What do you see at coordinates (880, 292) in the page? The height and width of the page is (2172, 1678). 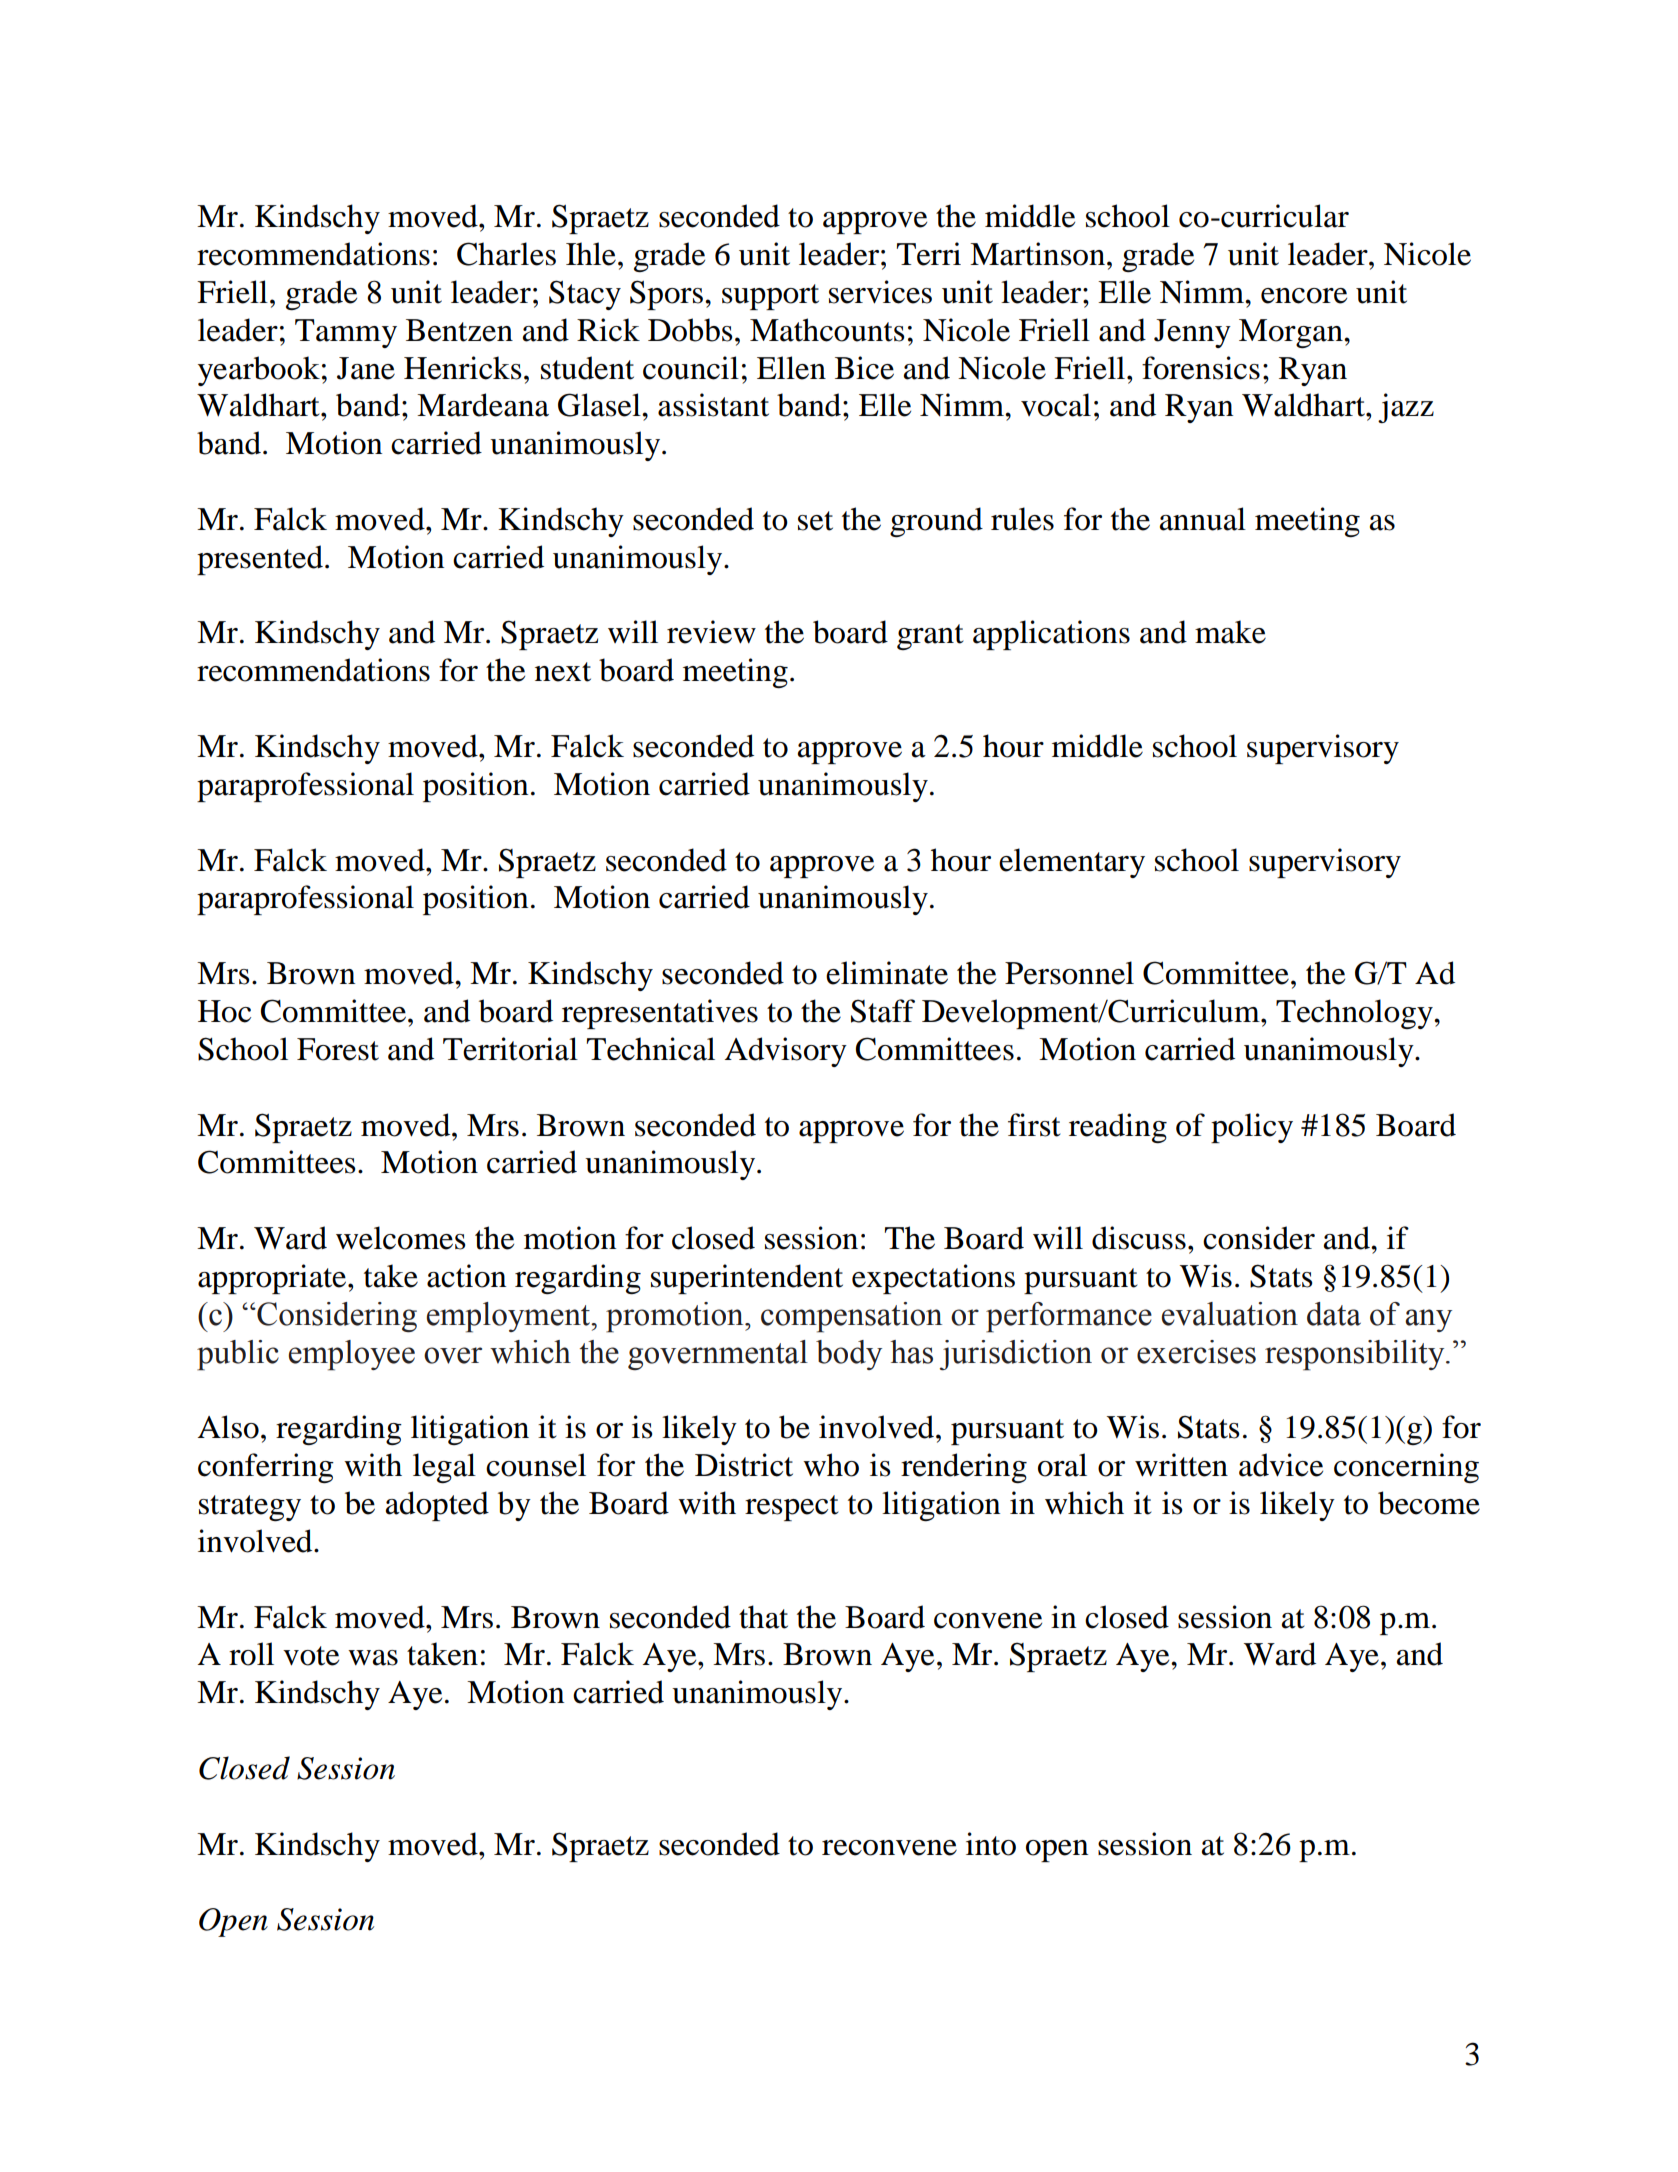 I see `services` at bounding box center [880, 292].
